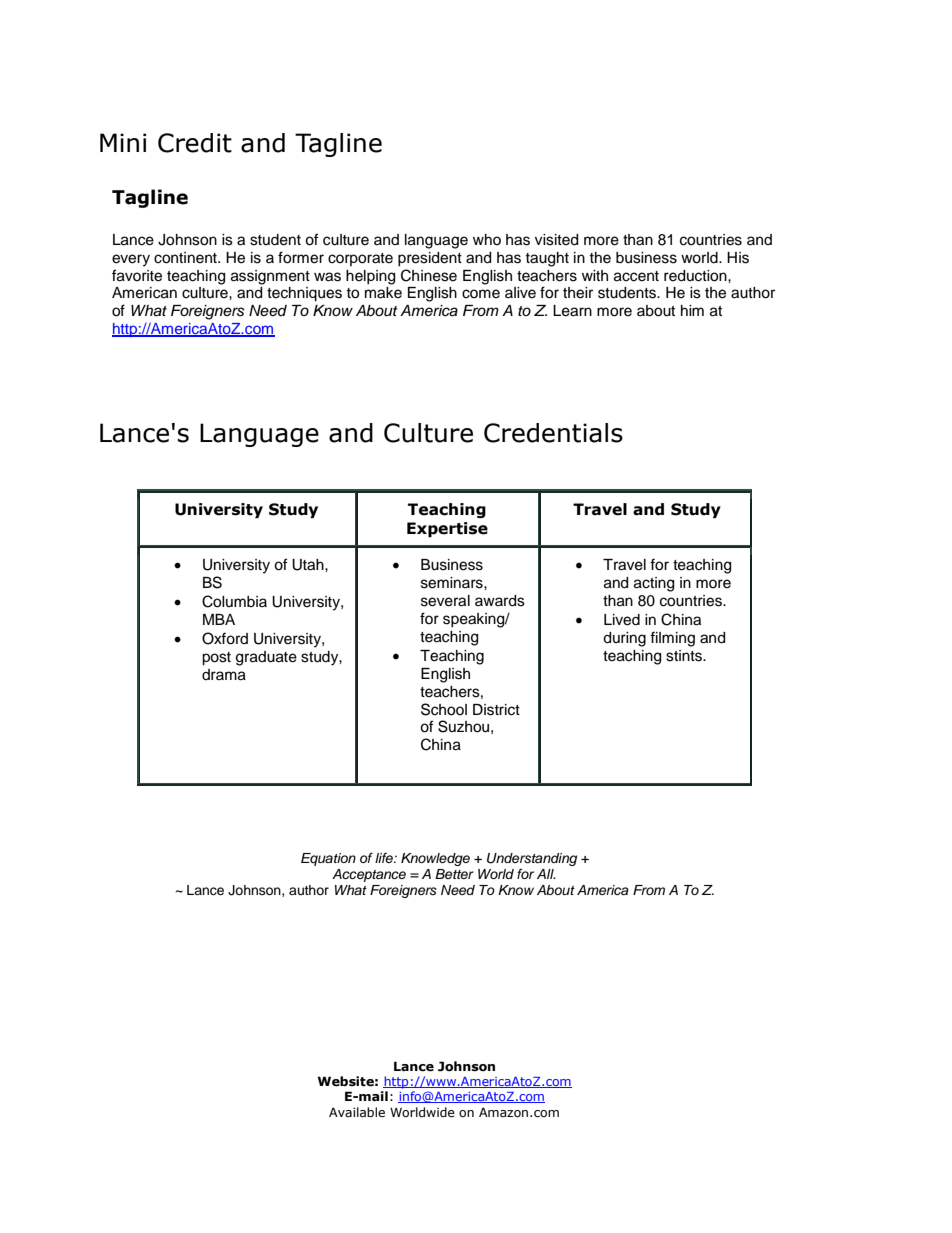 The height and width of the screenshot is (1233, 952). Describe the element at coordinates (224, 675) in the screenshot. I see `drama` at that location.
